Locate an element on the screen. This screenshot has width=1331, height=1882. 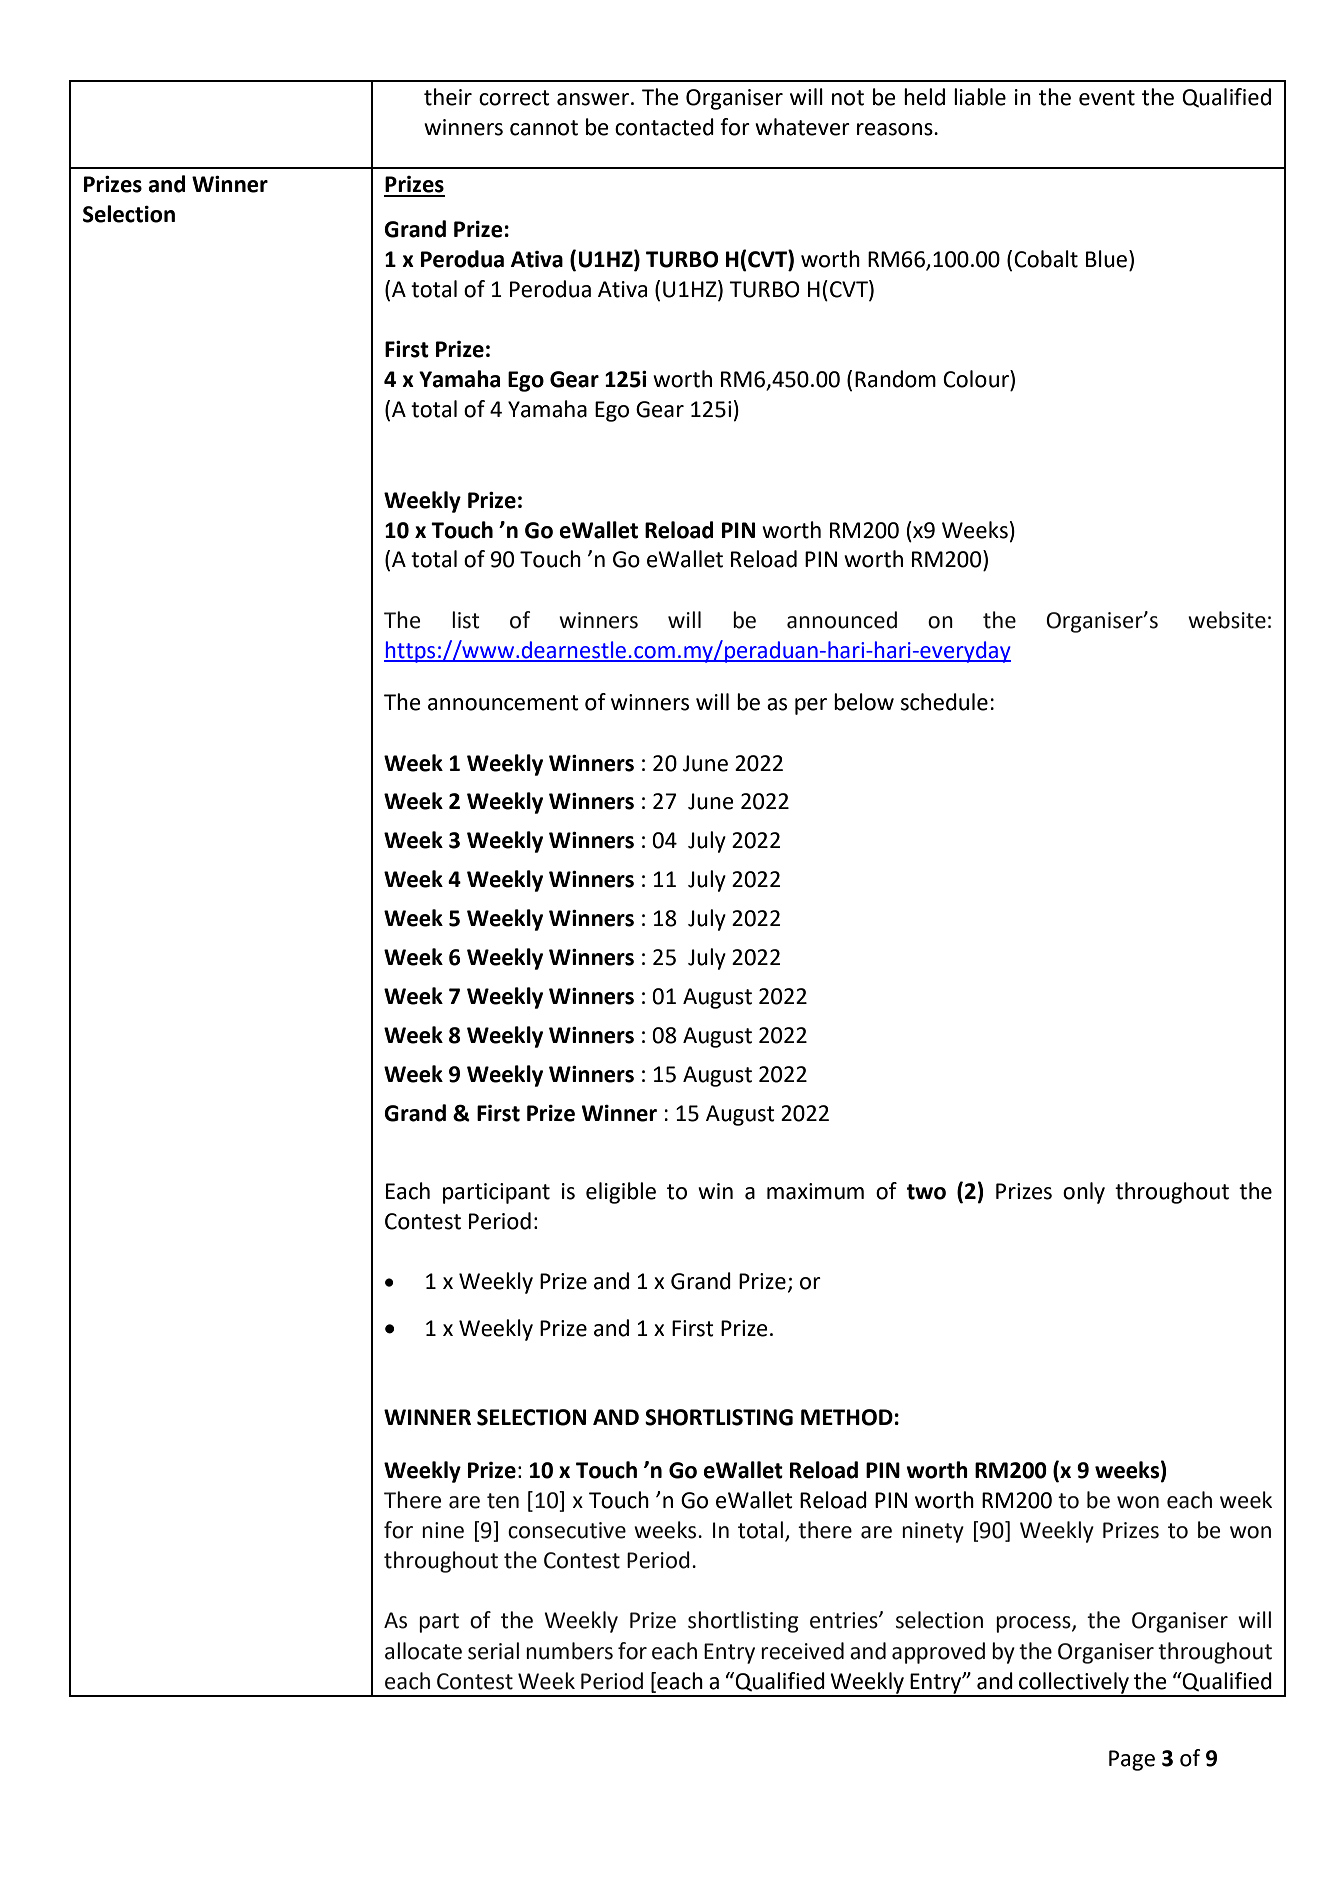
only is located at coordinates (1084, 1193).
